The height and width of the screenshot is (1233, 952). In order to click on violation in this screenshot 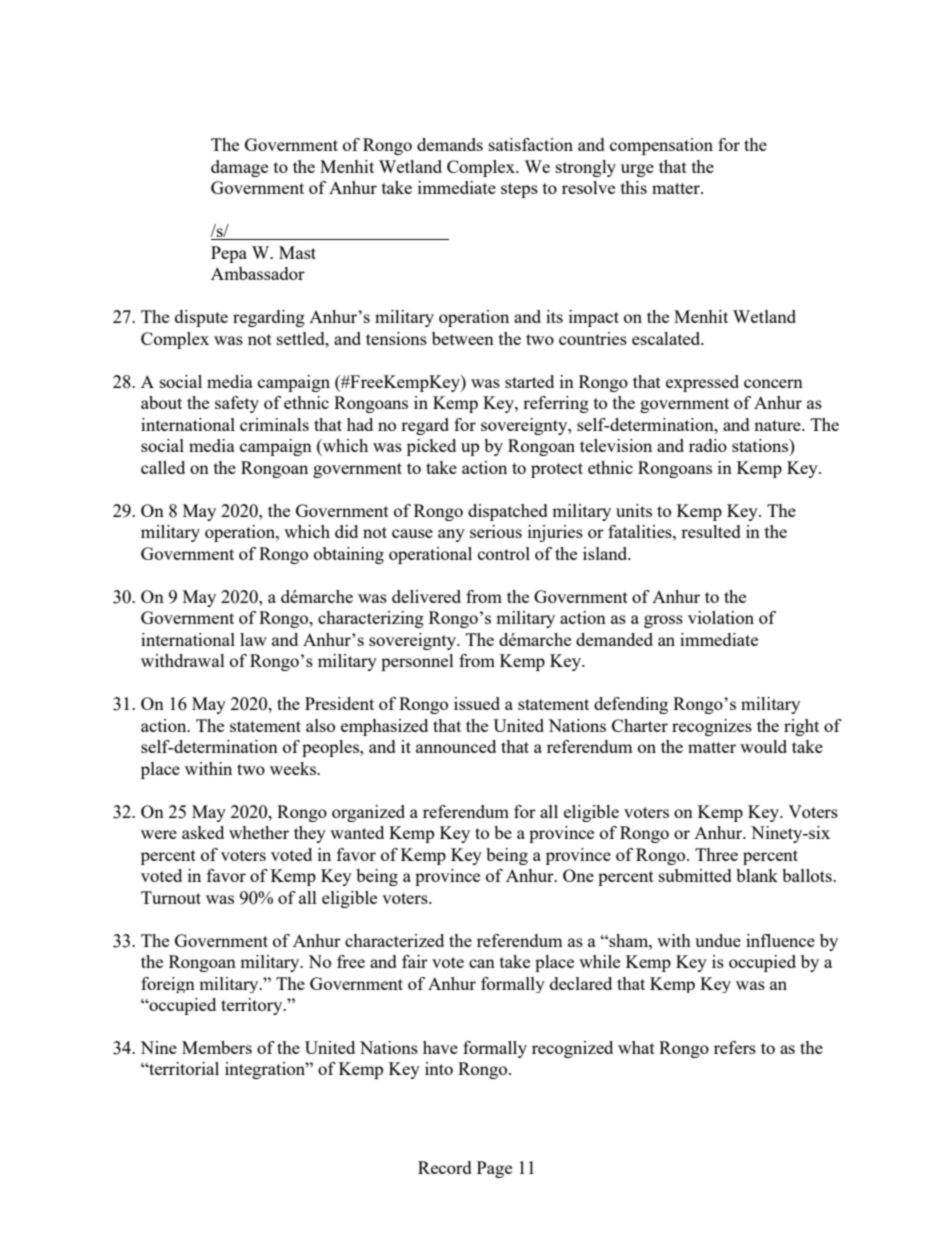, I will do `click(721, 617)`.
